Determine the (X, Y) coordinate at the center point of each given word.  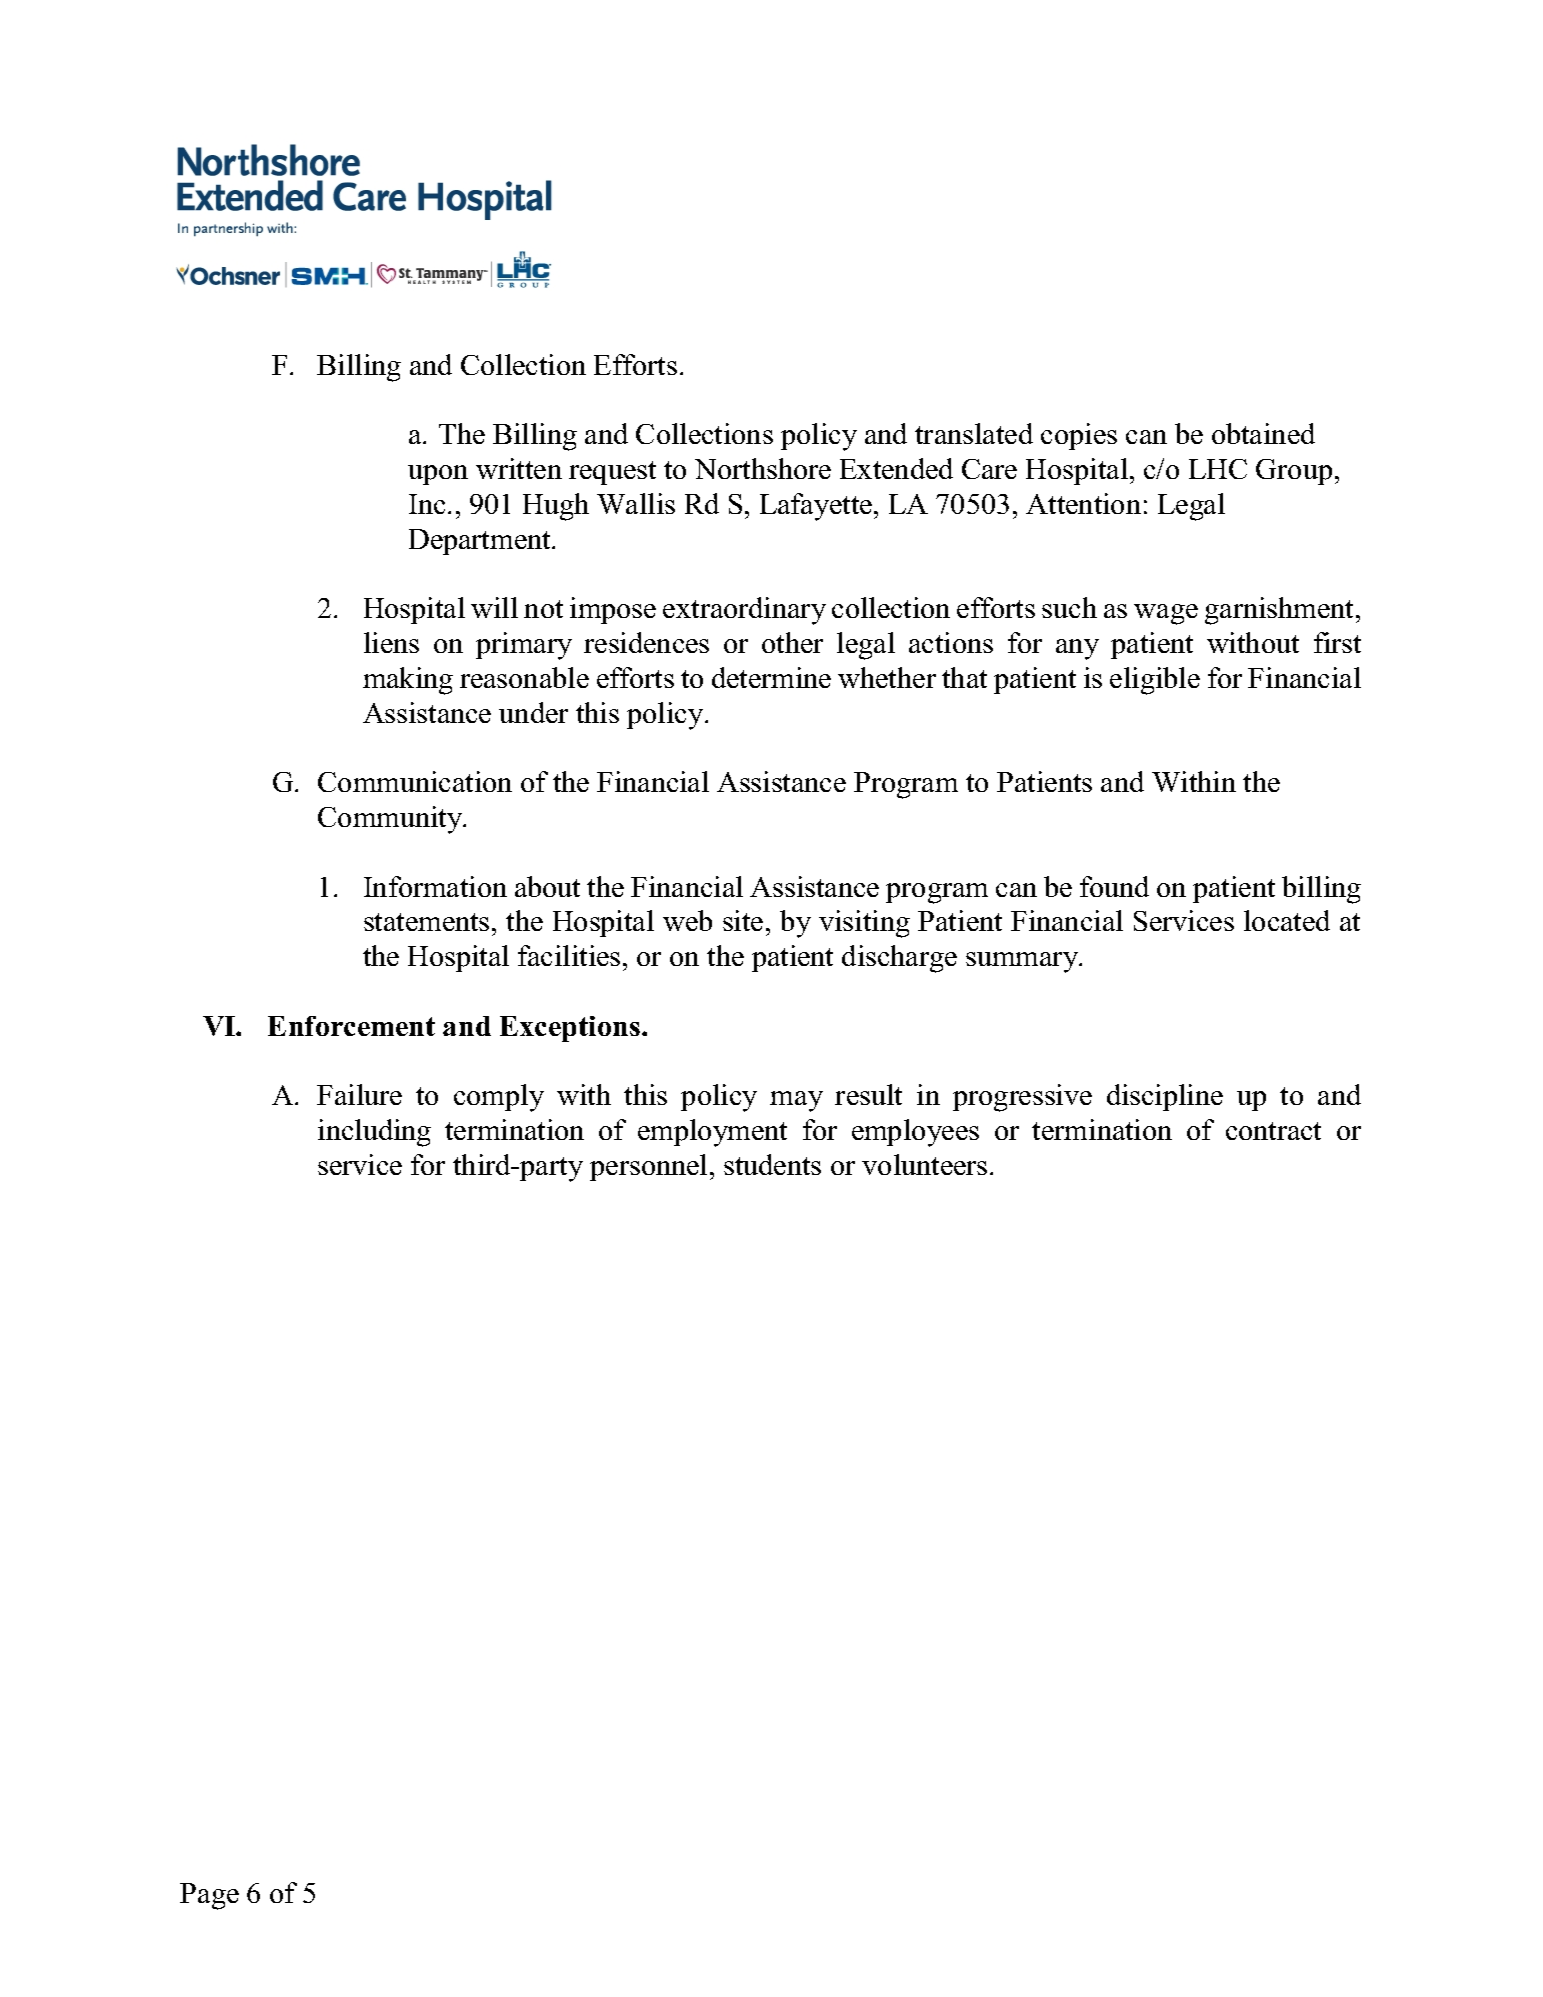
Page (209, 1896)
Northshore (763, 468)
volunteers (924, 1164)
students (772, 1164)
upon (438, 475)
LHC (1218, 469)
